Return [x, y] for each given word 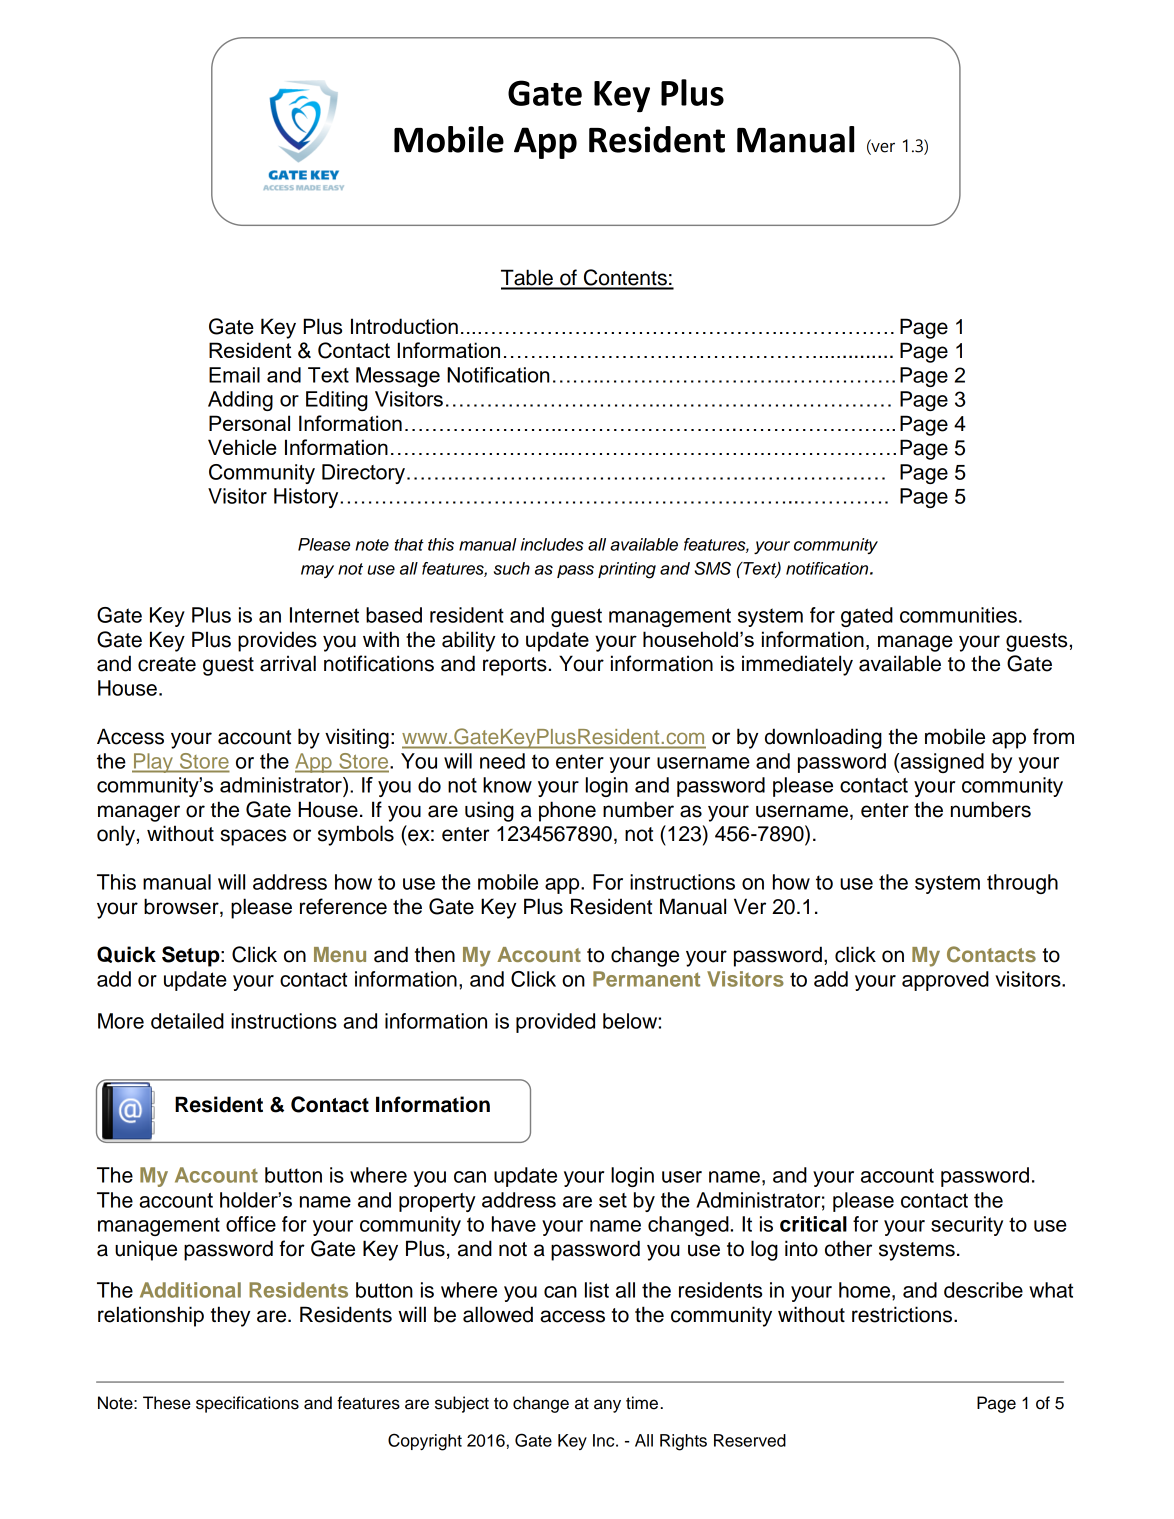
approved [945, 981]
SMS [712, 568]
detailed [187, 1021]
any [607, 1406]
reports [515, 666]
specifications [247, 1404]
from [1053, 736]
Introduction [404, 326]
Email [234, 375]
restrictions [903, 1314]
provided [555, 1023]
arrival [288, 663]
